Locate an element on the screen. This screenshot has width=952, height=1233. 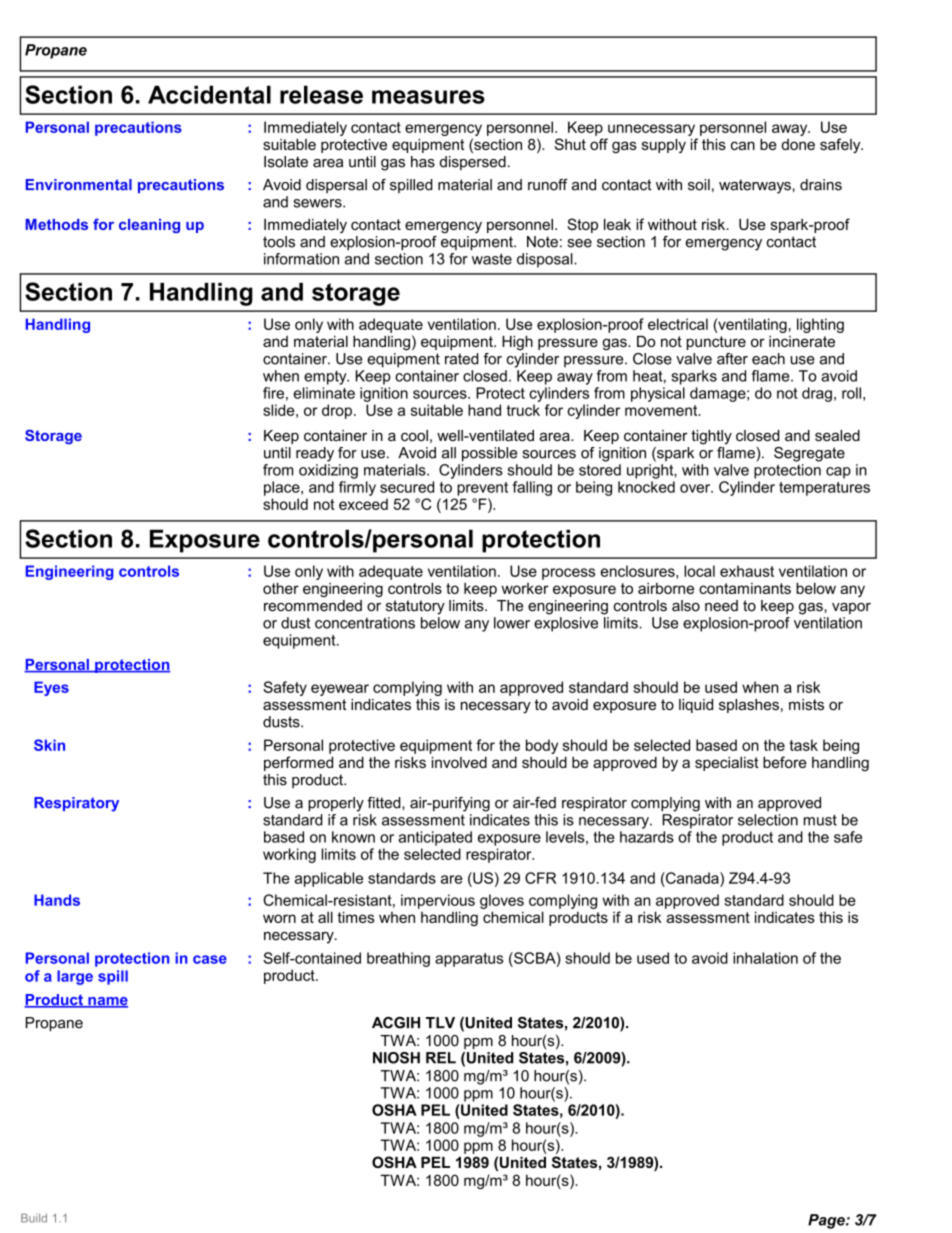
Build is located at coordinates (34, 1218).
